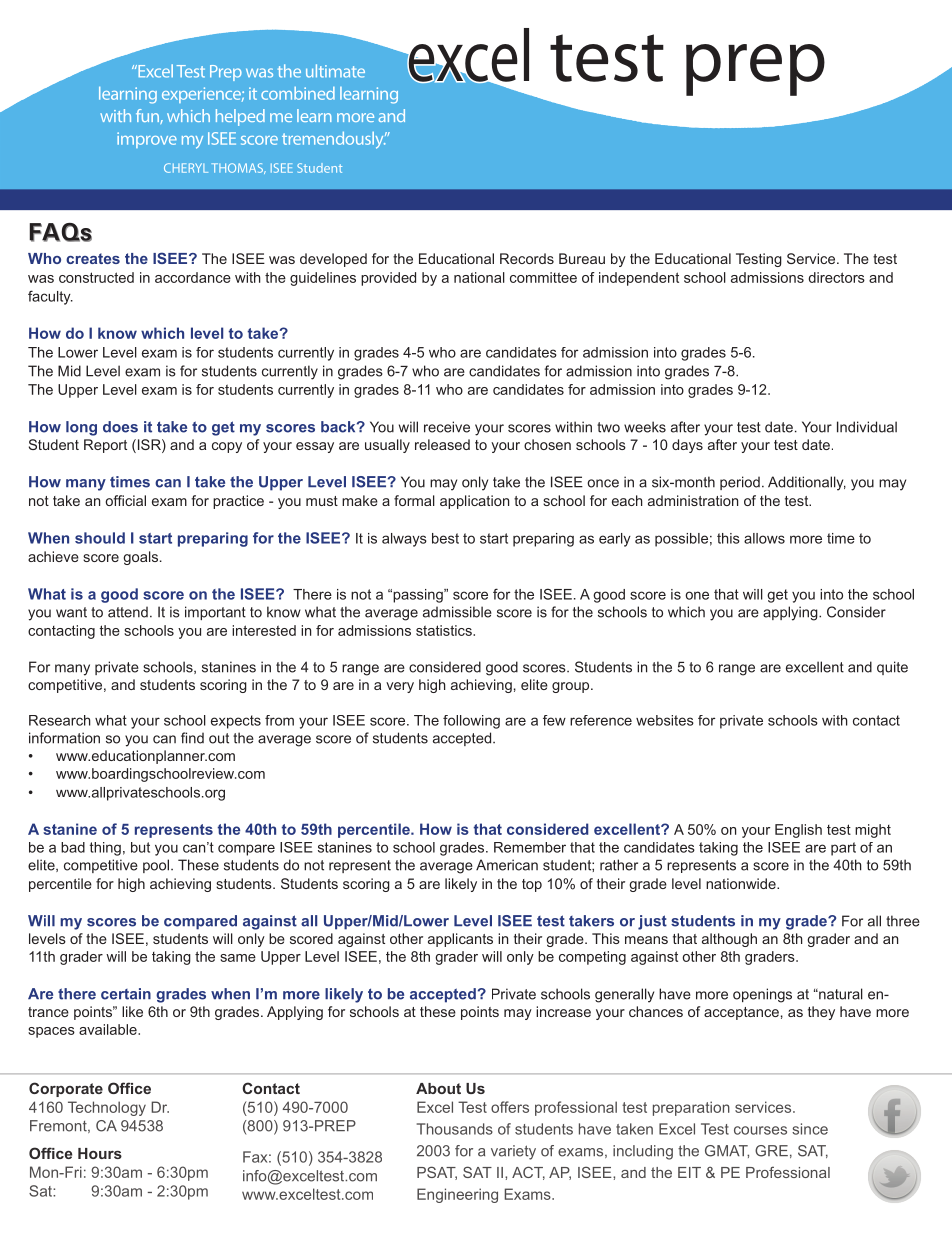 This document has height=1233, width=952. I want to click on directors, so click(837, 277).
